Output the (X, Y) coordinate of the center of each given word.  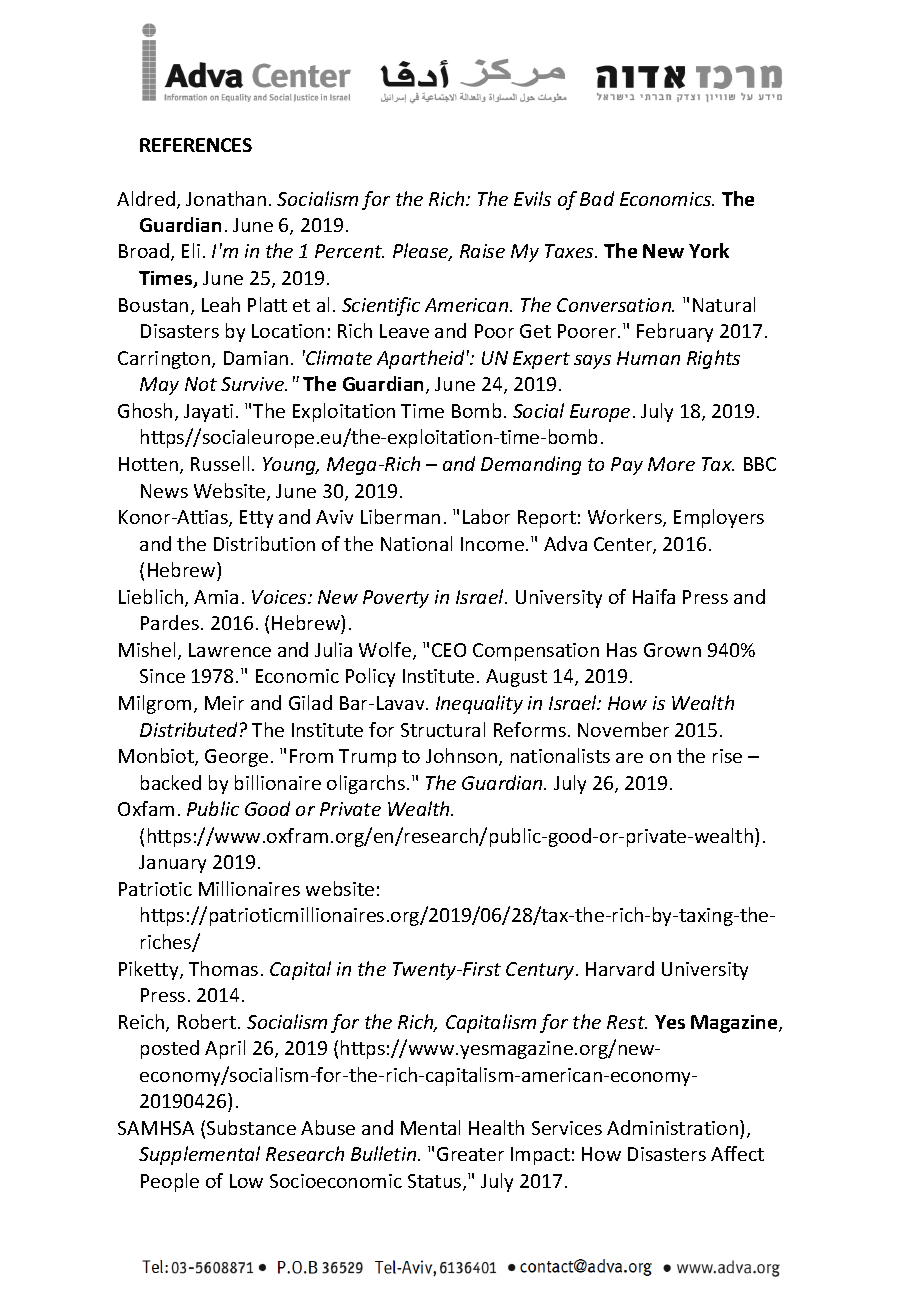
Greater (470, 1154)
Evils (532, 198)
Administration (672, 1127)
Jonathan (226, 198)
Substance (251, 1127)
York (709, 250)
